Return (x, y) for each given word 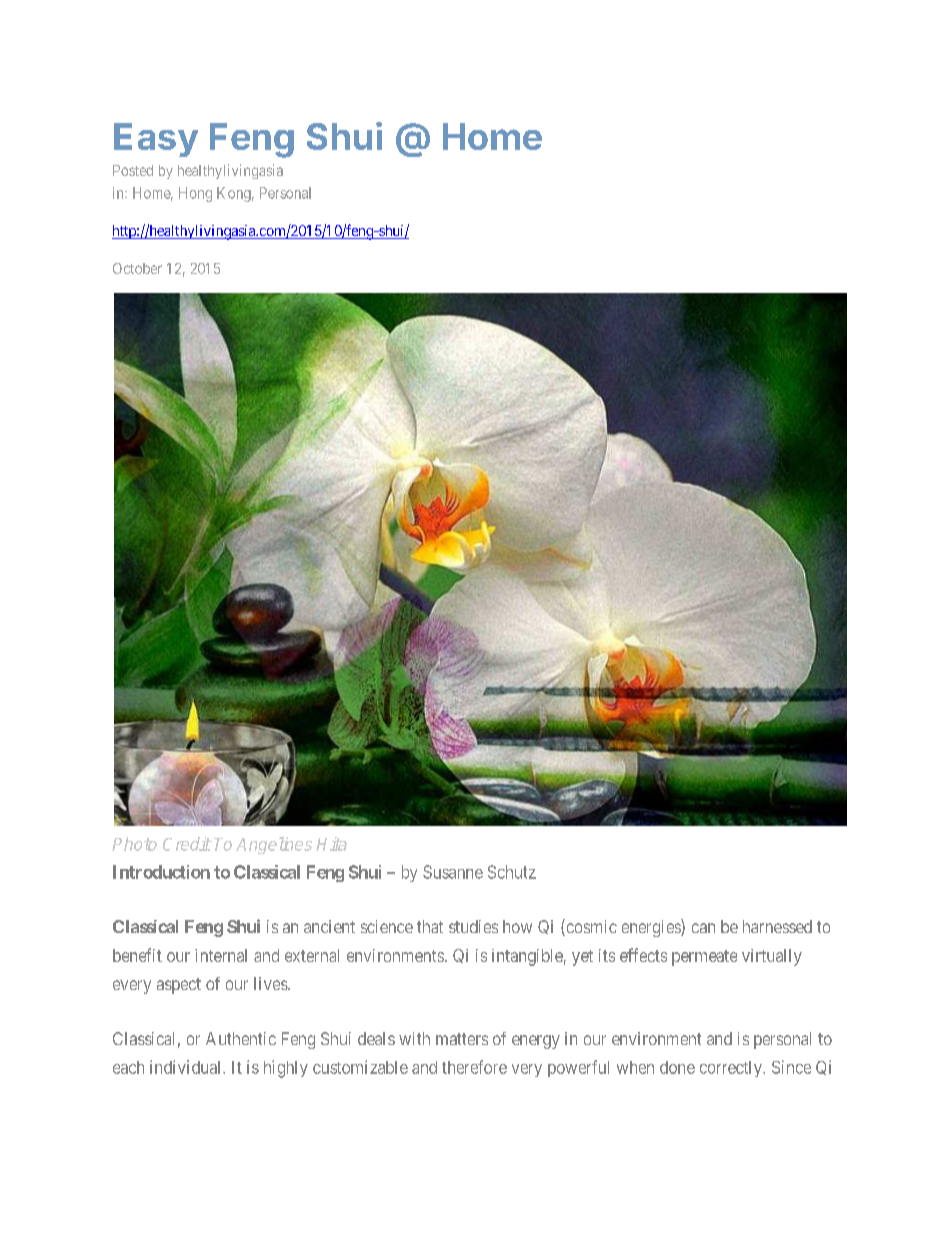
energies (652, 928)
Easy (156, 140)
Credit (187, 844)
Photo (134, 844)
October (137, 268)
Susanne (453, 872)
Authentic (241, 1038)
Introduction (161, 872)
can (703, 928)
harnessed (777, 926)
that (430, 926)
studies (473, 926)
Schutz (512, 872)
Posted (133, 170)
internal (221, 955)
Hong (195, 194)
